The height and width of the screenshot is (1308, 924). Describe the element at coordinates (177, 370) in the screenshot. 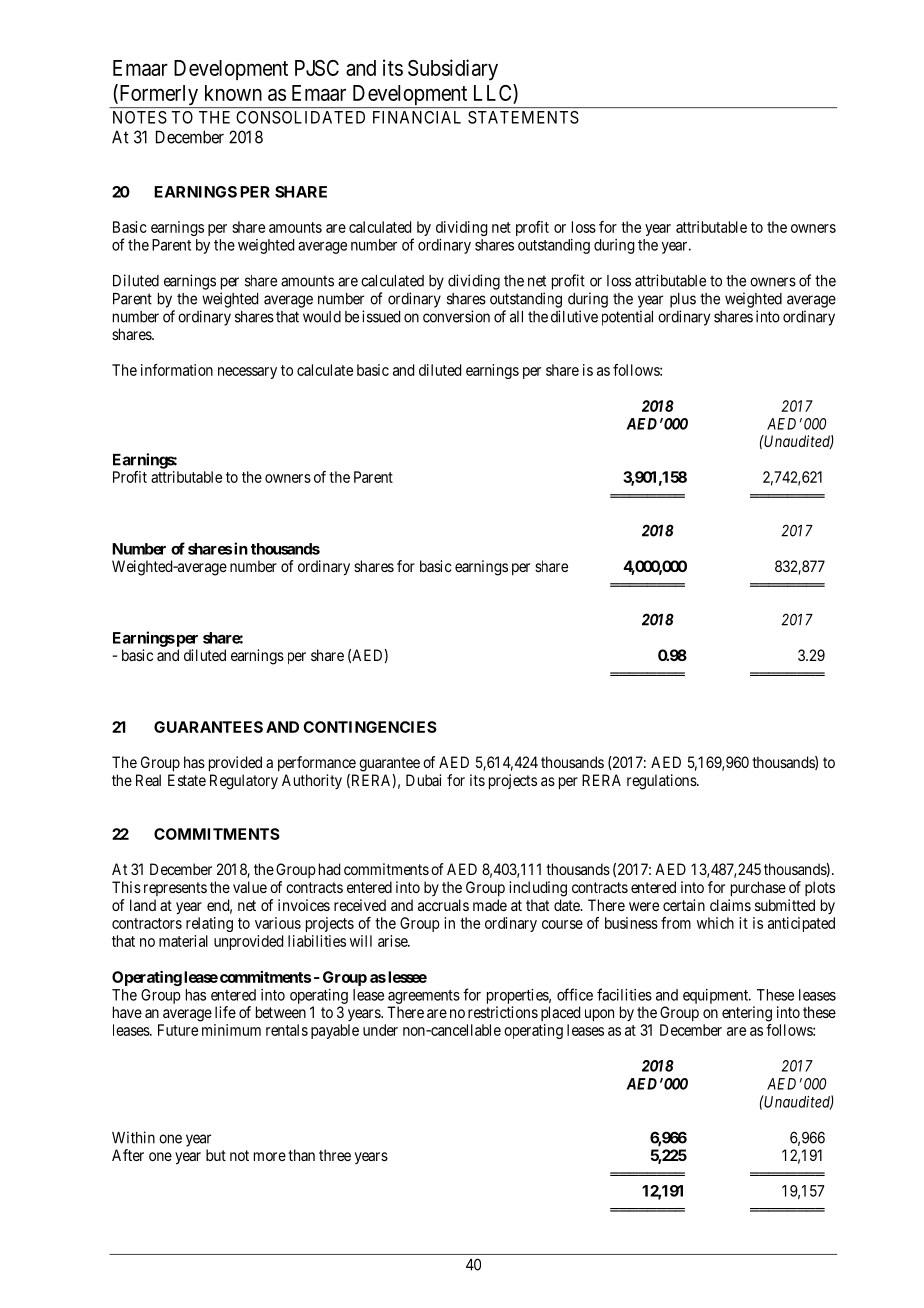

I see `information` at that location.
